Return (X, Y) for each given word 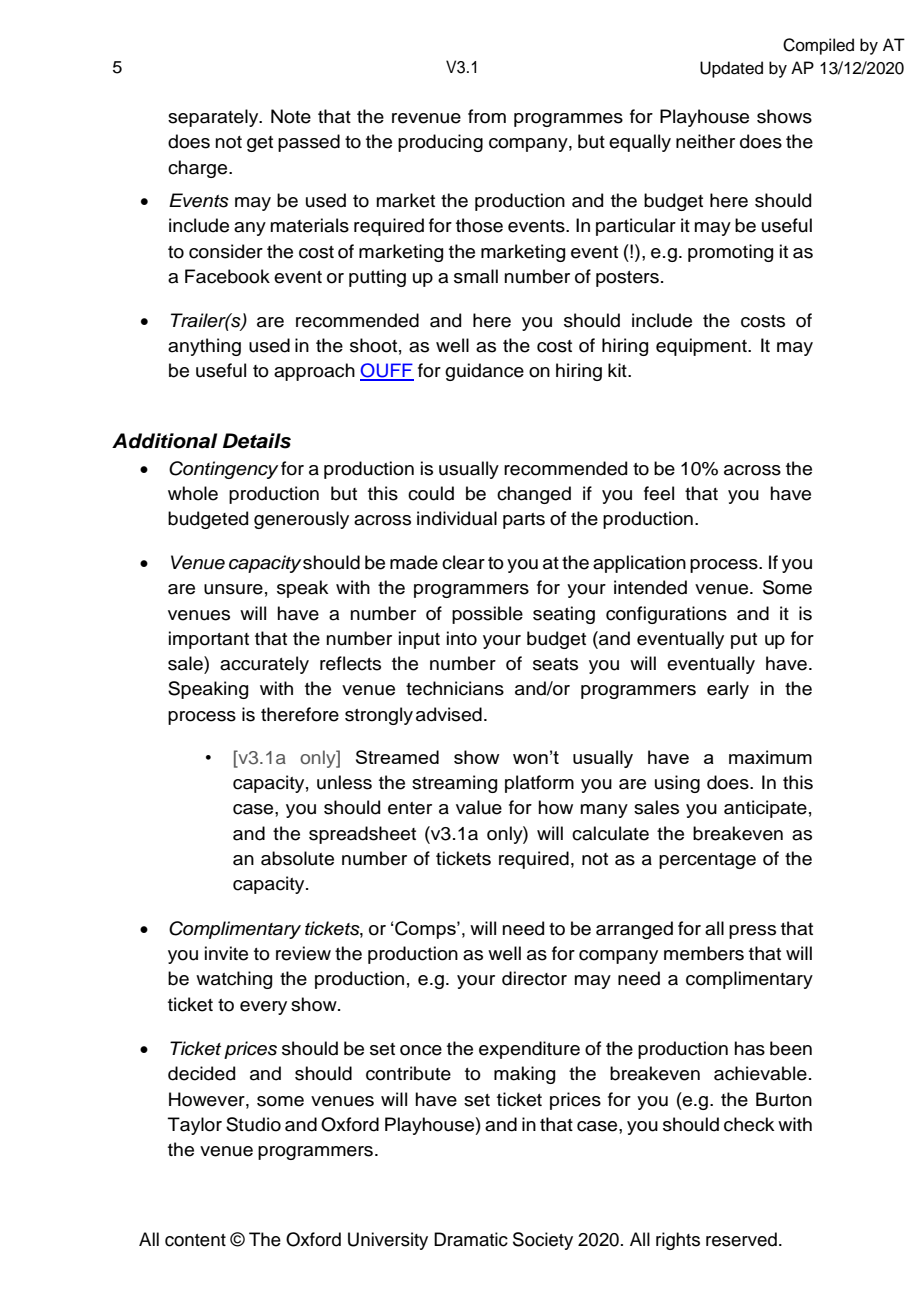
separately (214, 118)
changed (534, 495)
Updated (731, 69)
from (487, 116)
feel (659, 493)
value (479, 807)
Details (257, 441)
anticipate (765, 809)
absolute (297, 858)
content (195, 1240)
